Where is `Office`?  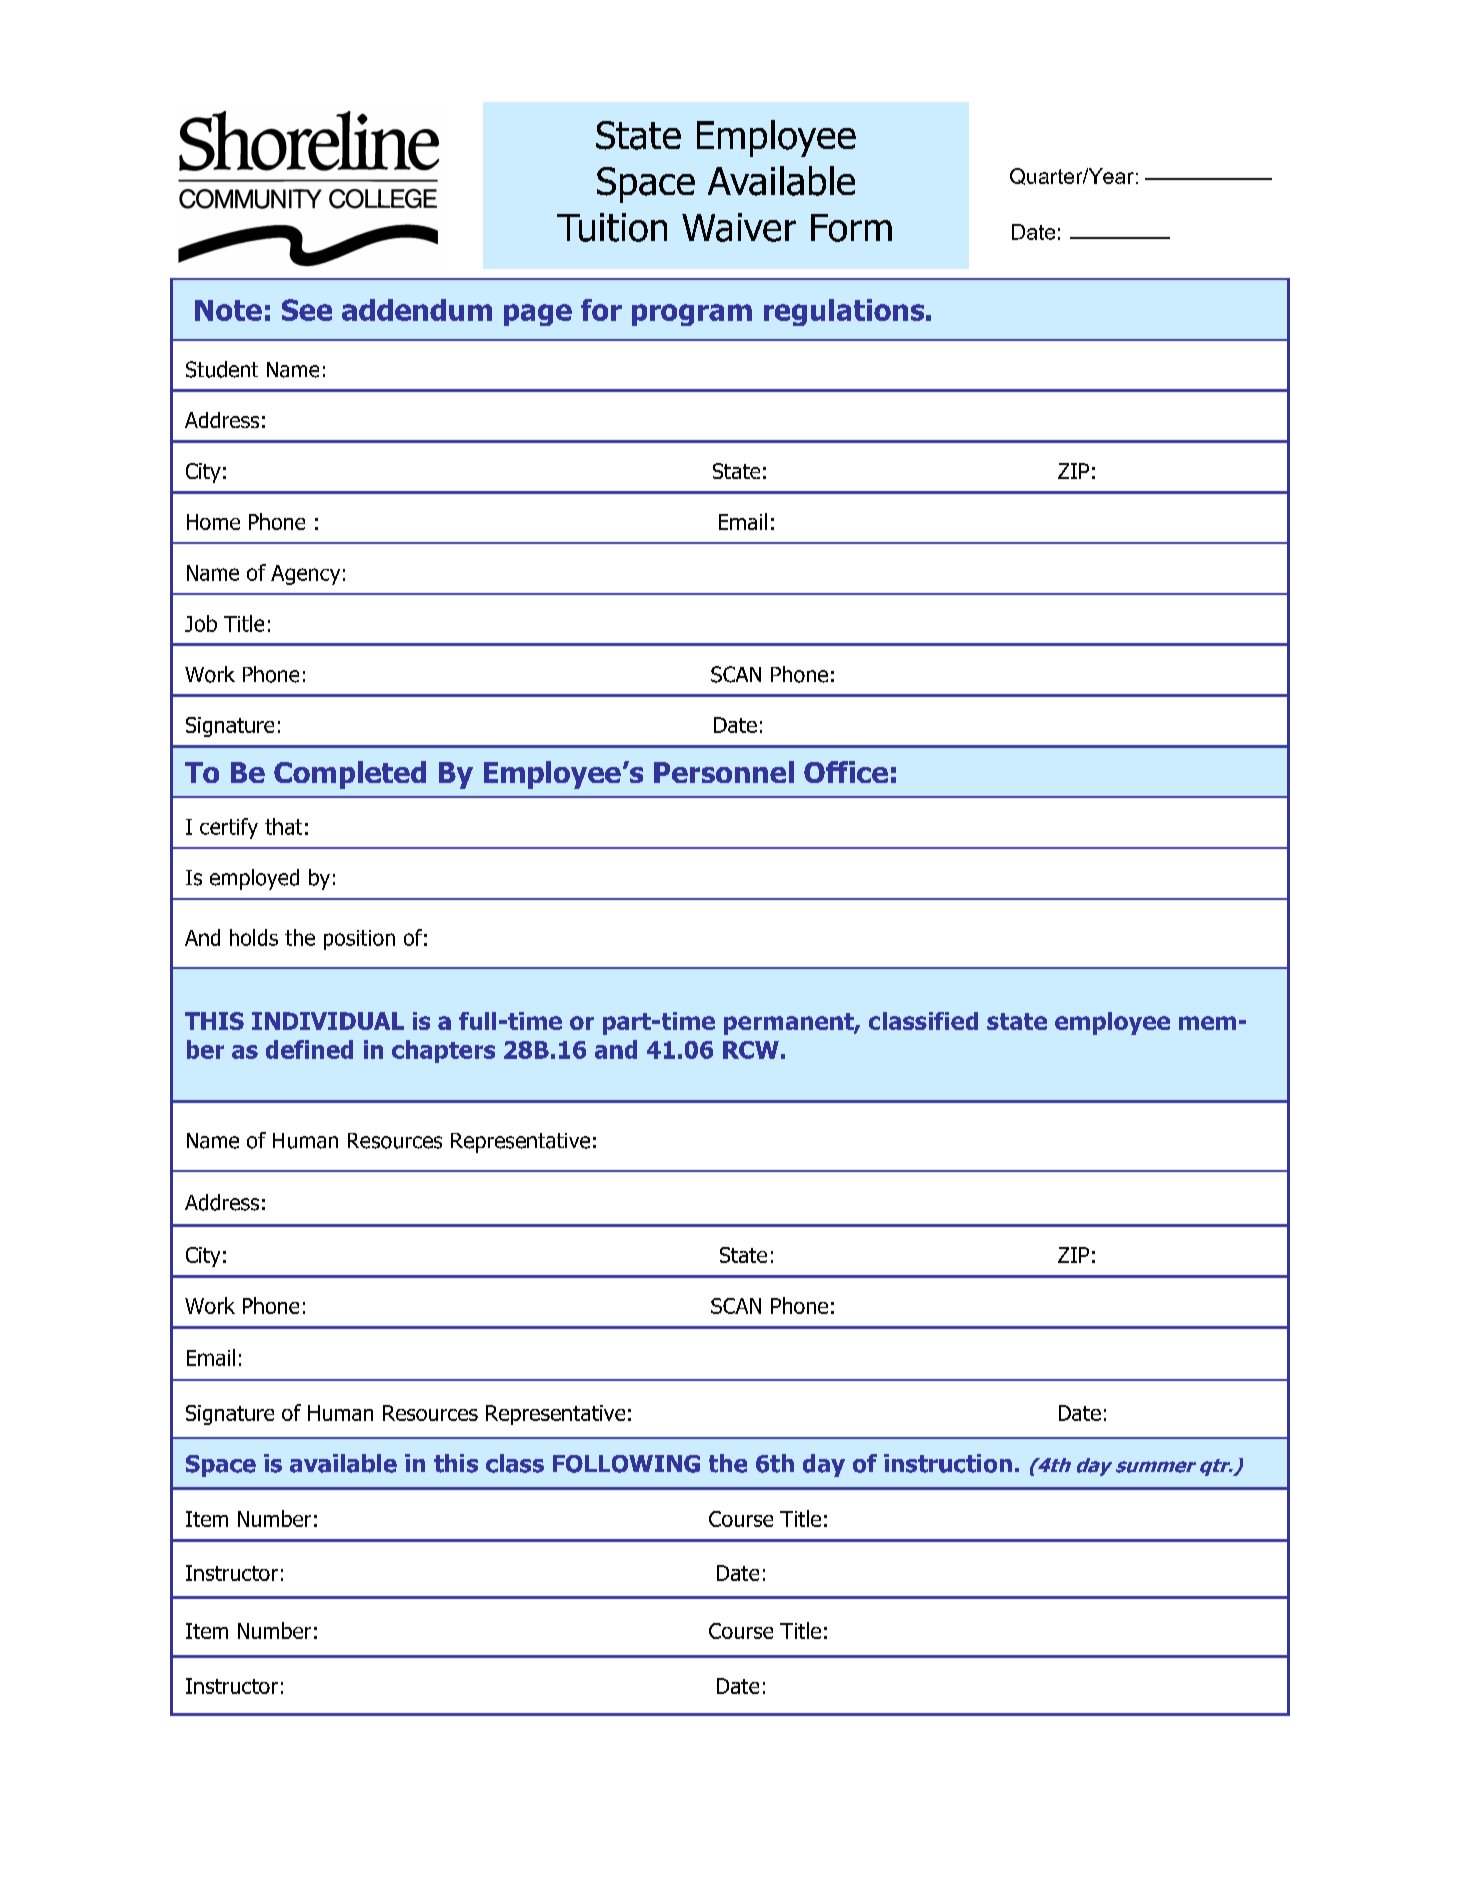 Office is located at coordinates (846, 772).
